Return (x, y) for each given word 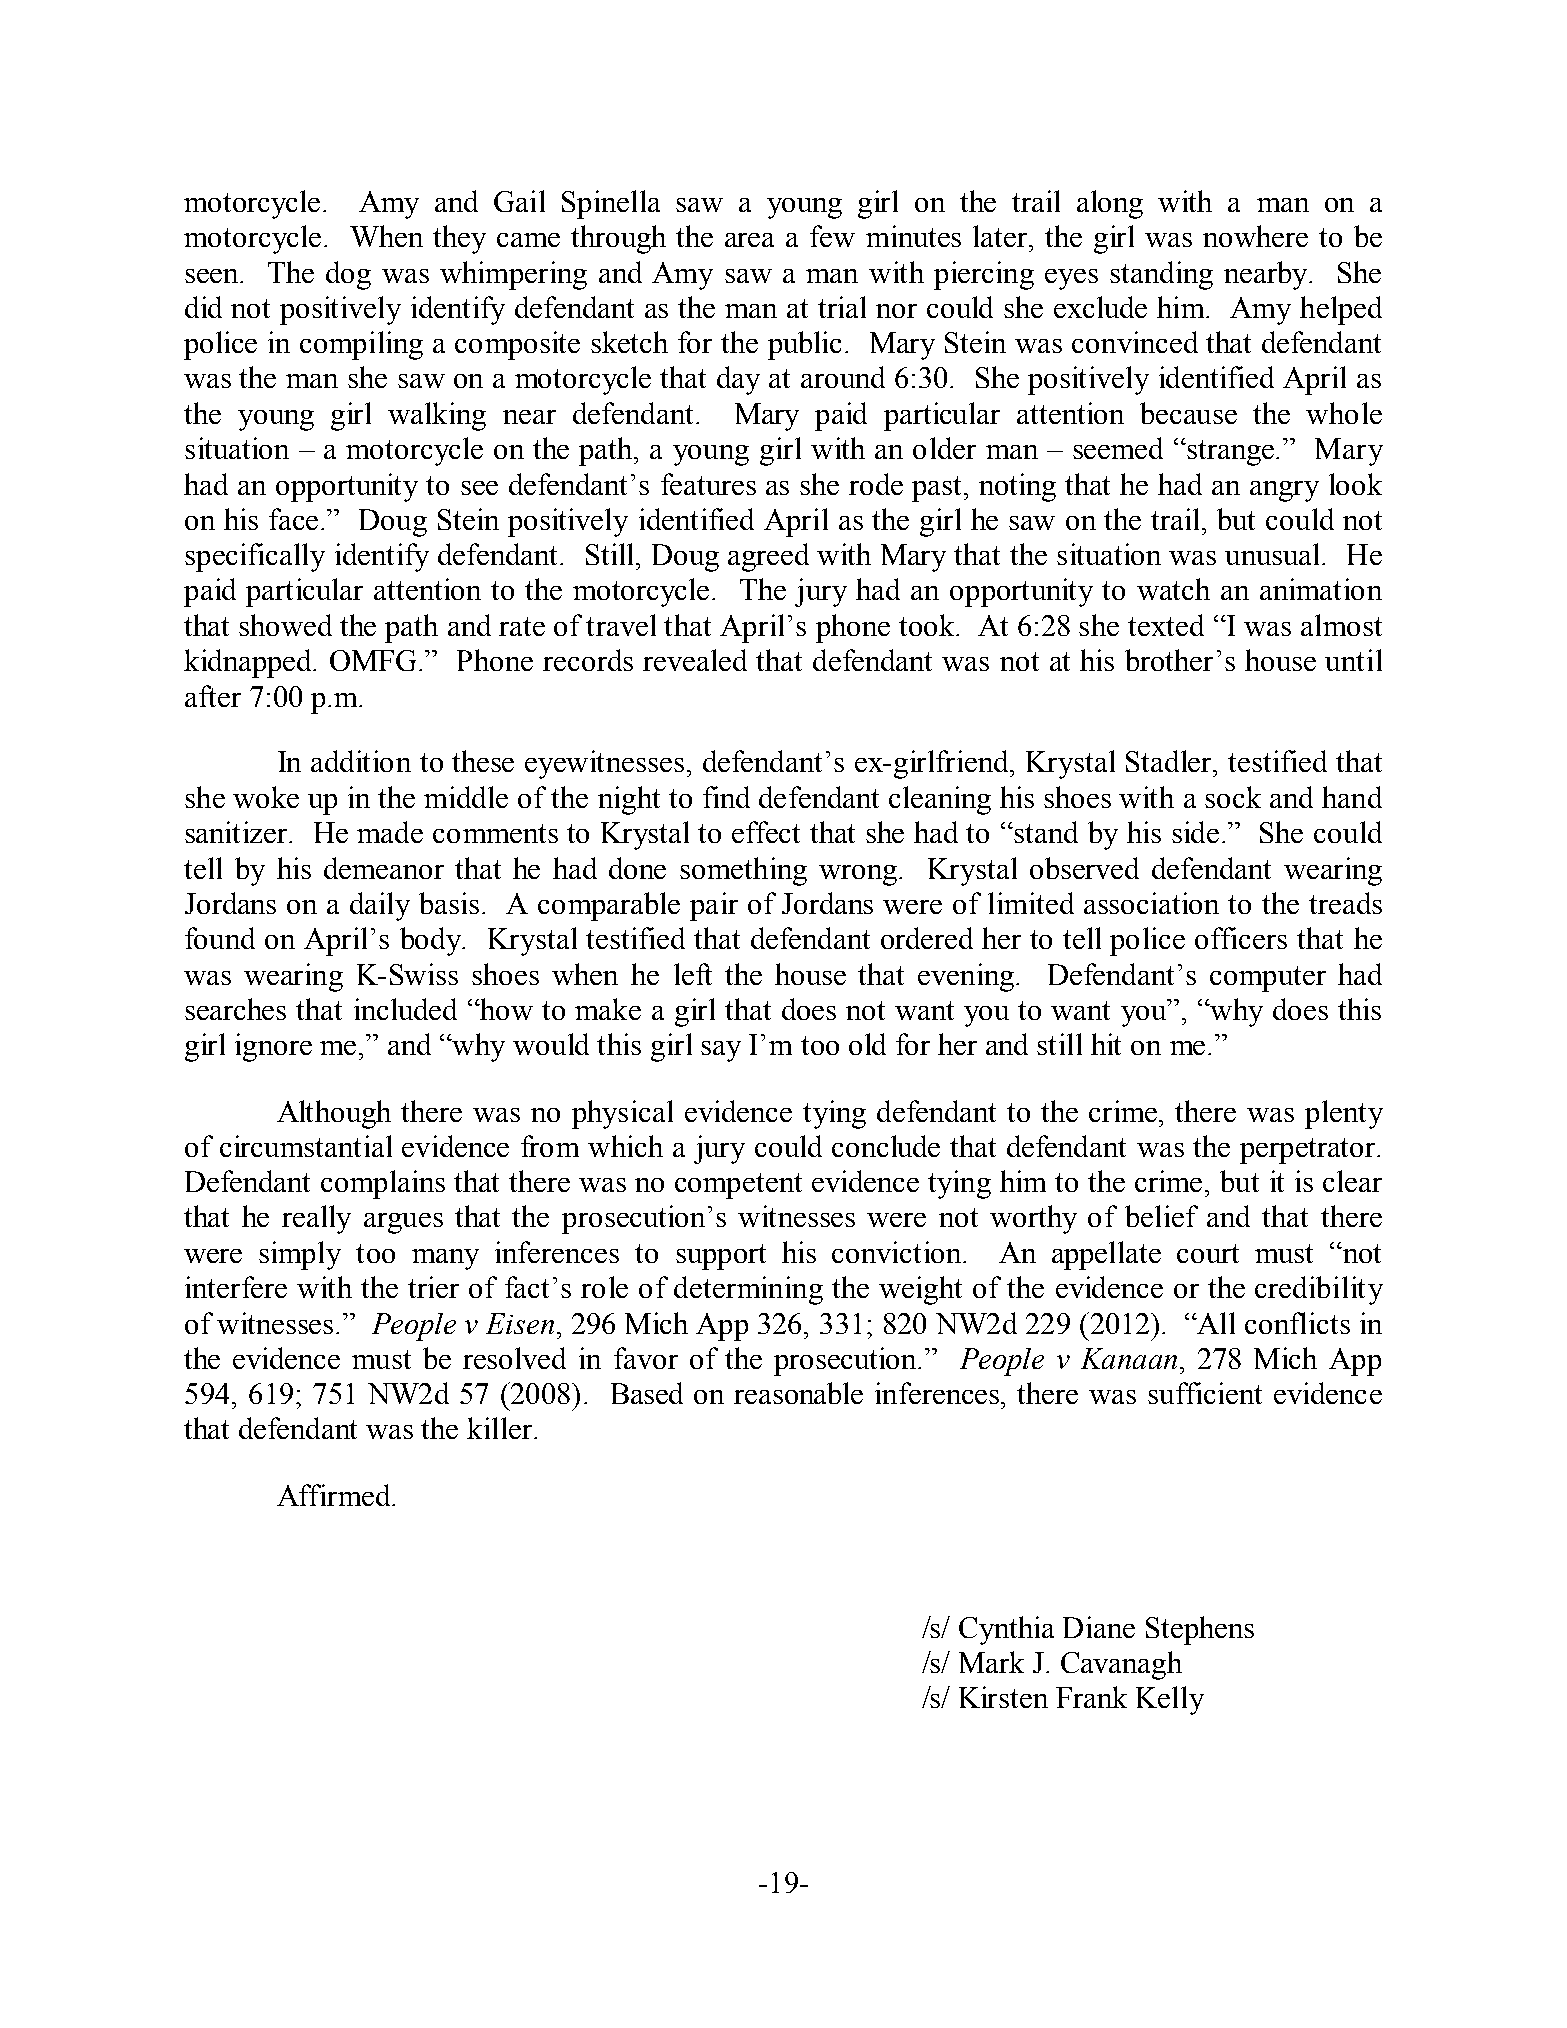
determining (748, 1290)
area (749, 240)
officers (1241, 938)
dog (348, 275)
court (1208, 1253)
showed (285, 625)
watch (1173, 589)
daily (380, 906)
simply (300, 1255)
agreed (768, 557)
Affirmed (335, 1495)
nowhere (1255, 236)
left (693, 974)
